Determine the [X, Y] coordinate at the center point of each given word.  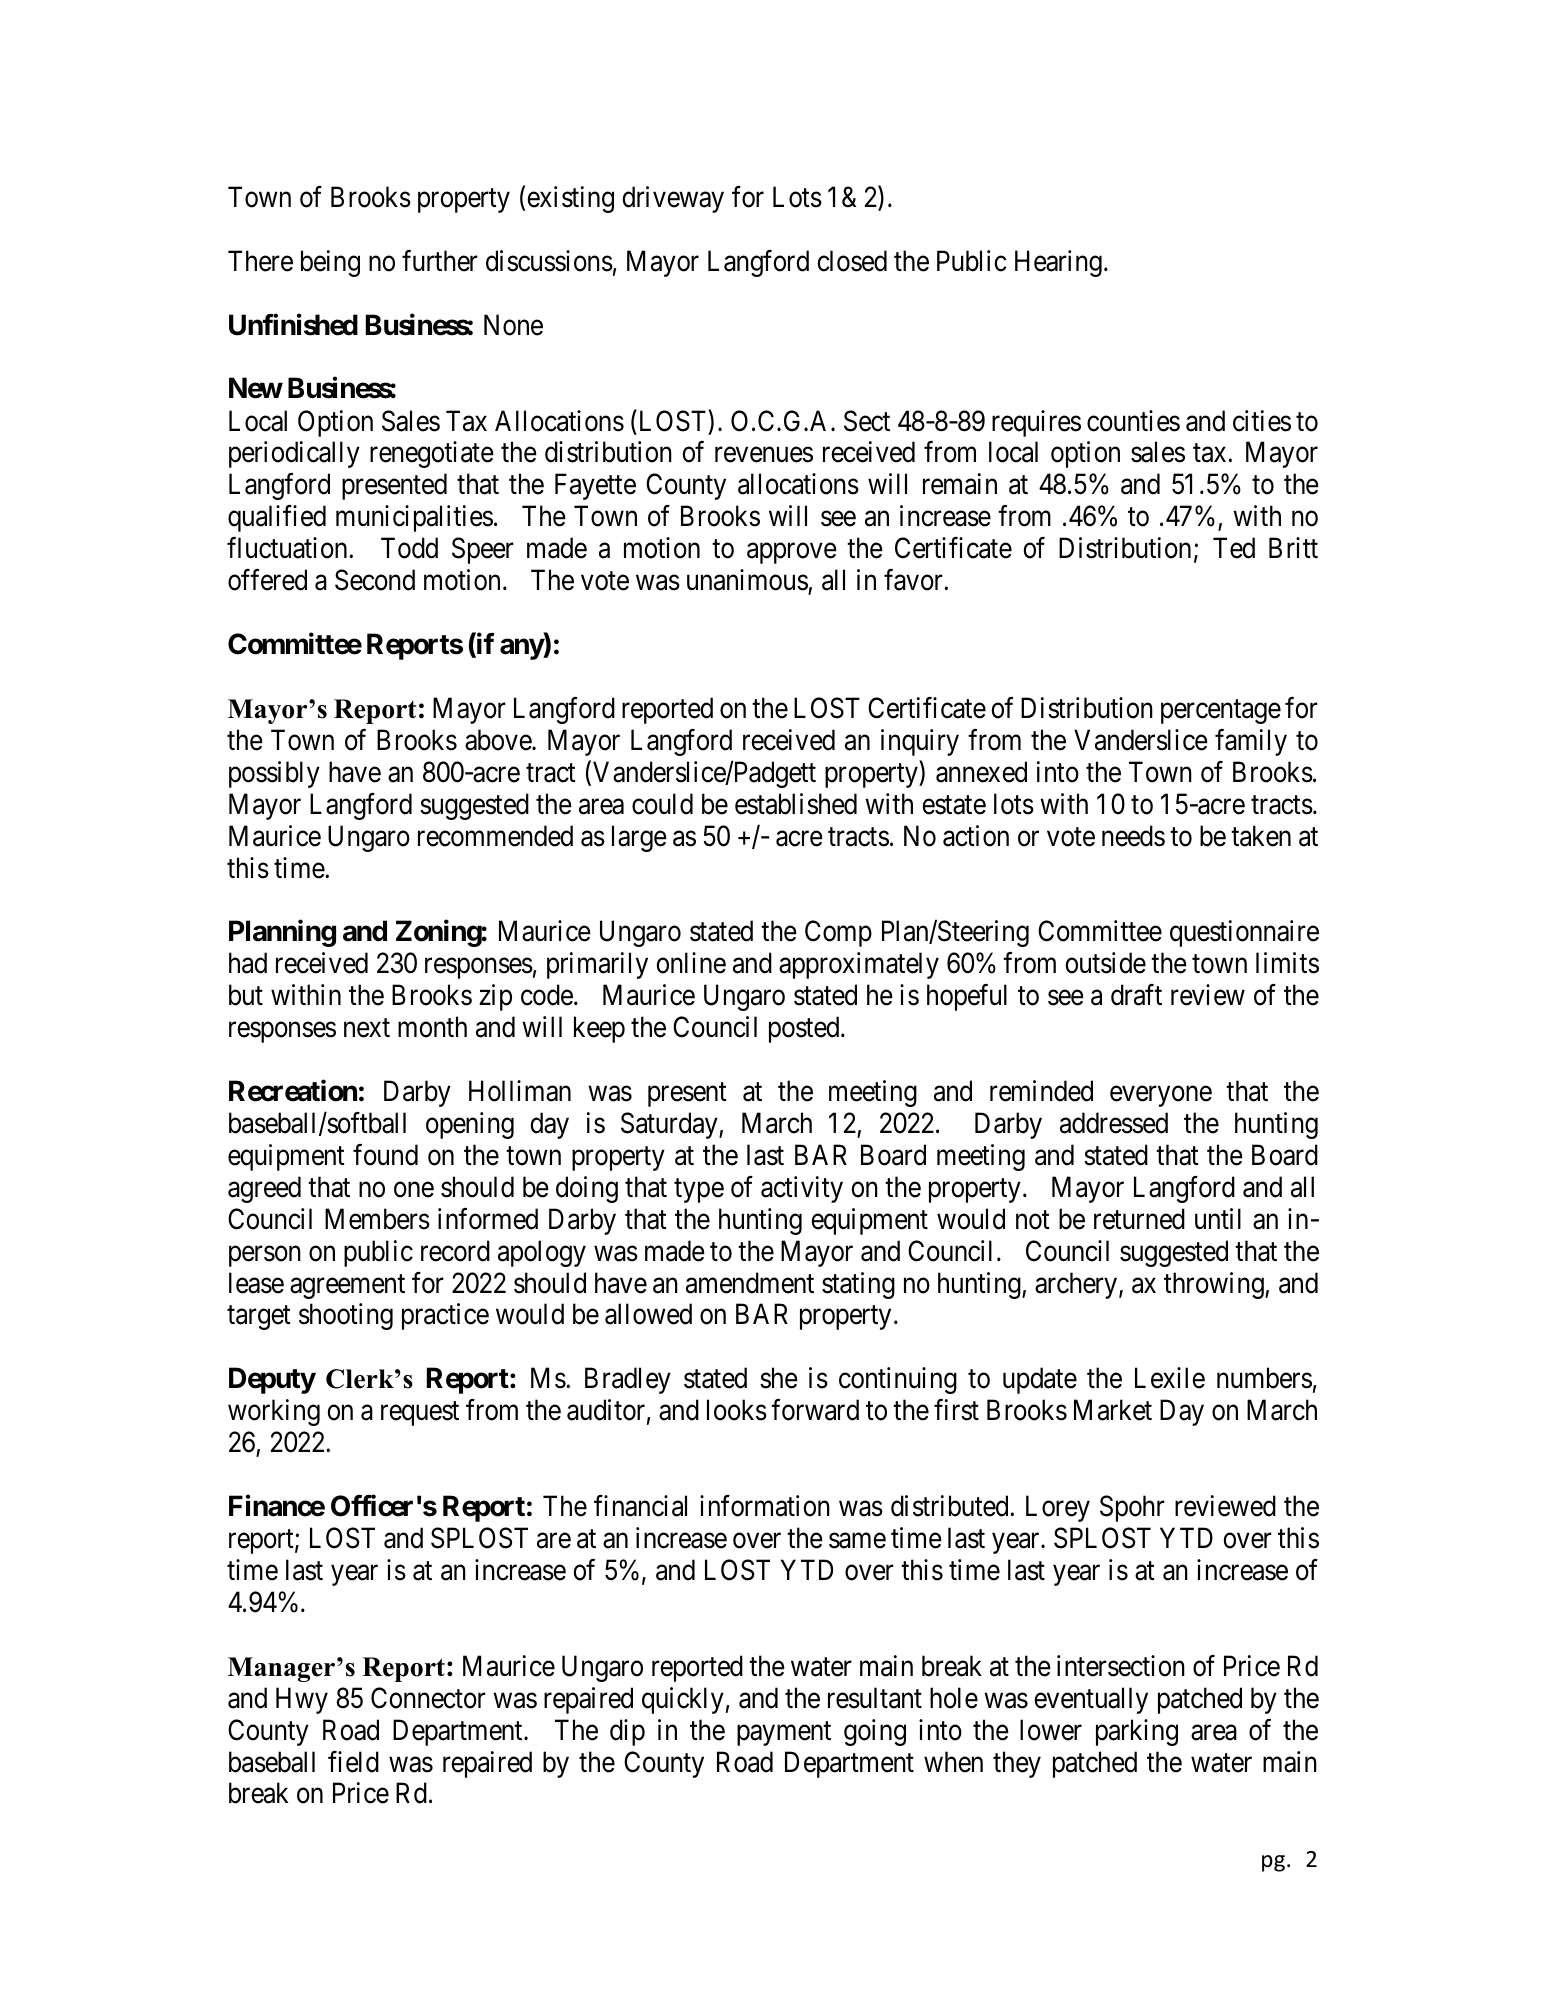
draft [1136, 995]
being [330, 263]
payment [784, 1734]
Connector [428, 1698]
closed [852, 261]
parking [1137, 1732]
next [367, 1028]
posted [805, 1029]
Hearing [1058, 263]
